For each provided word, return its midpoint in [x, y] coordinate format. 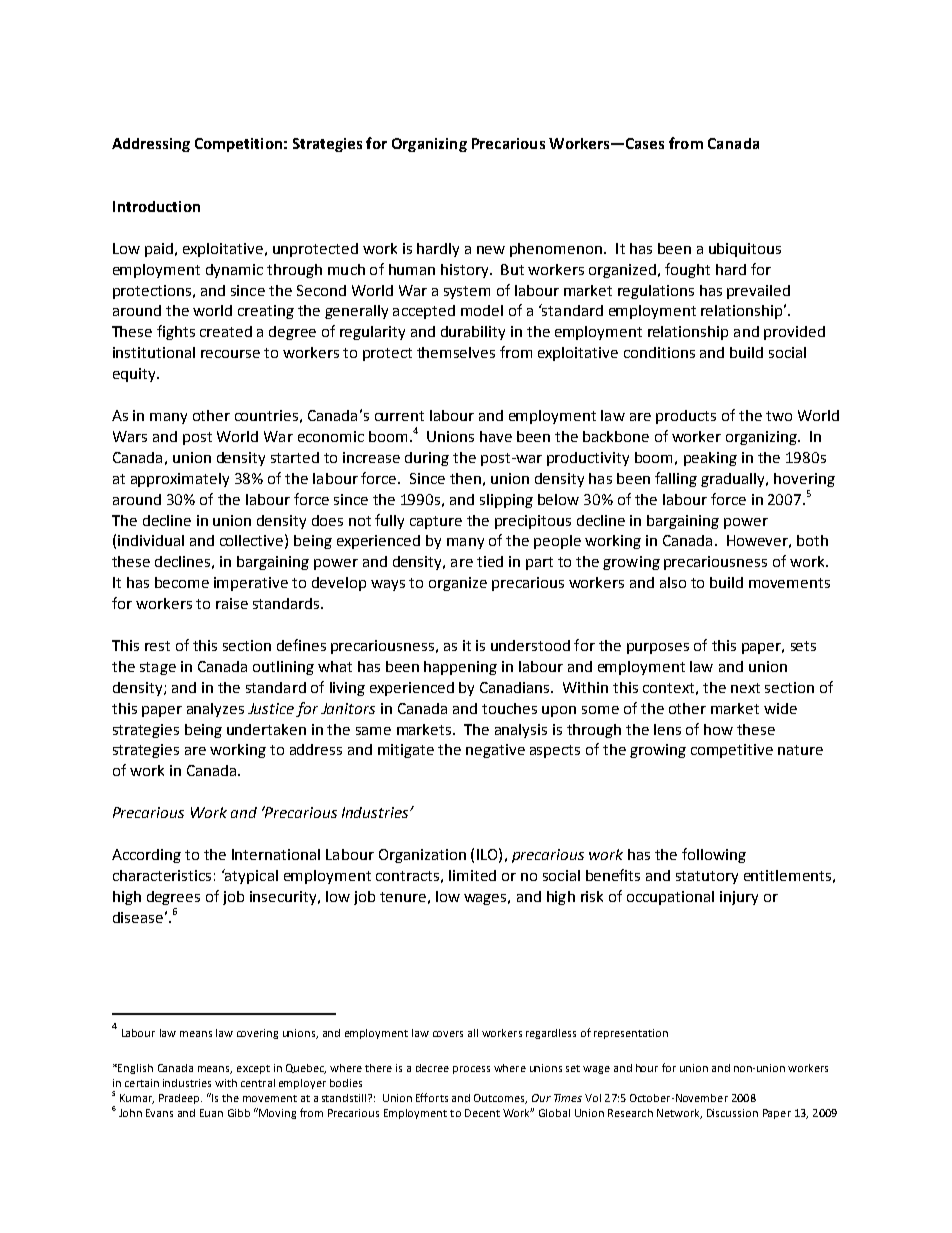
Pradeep [180, 1099]
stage [158, 668]
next [745, 688]
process [471, 1070]
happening [460, 668]
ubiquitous [745, 250]
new [491, 250]
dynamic [234, 271]
